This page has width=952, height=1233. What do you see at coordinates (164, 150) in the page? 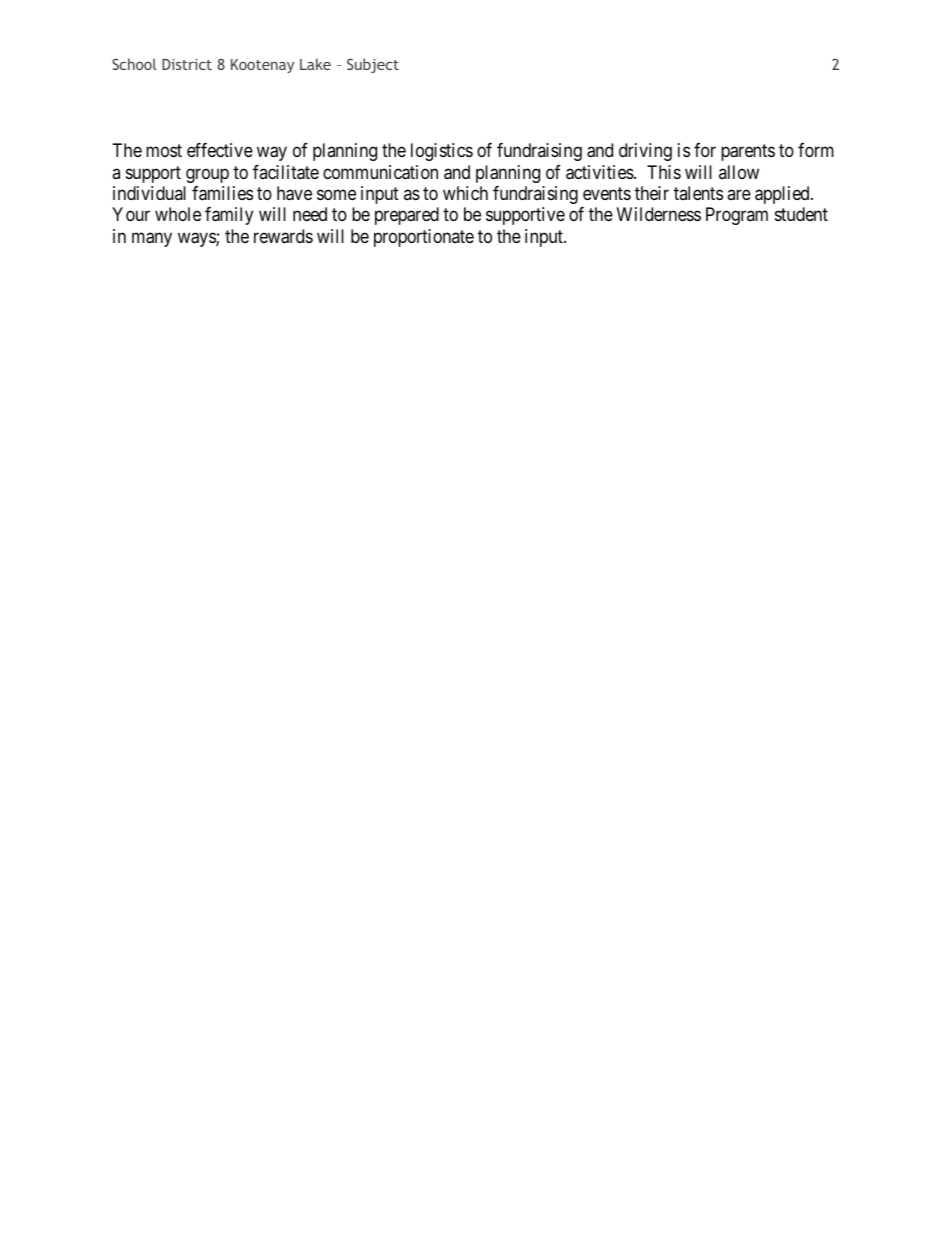
I see `most` at bounding box center [164, 150].
